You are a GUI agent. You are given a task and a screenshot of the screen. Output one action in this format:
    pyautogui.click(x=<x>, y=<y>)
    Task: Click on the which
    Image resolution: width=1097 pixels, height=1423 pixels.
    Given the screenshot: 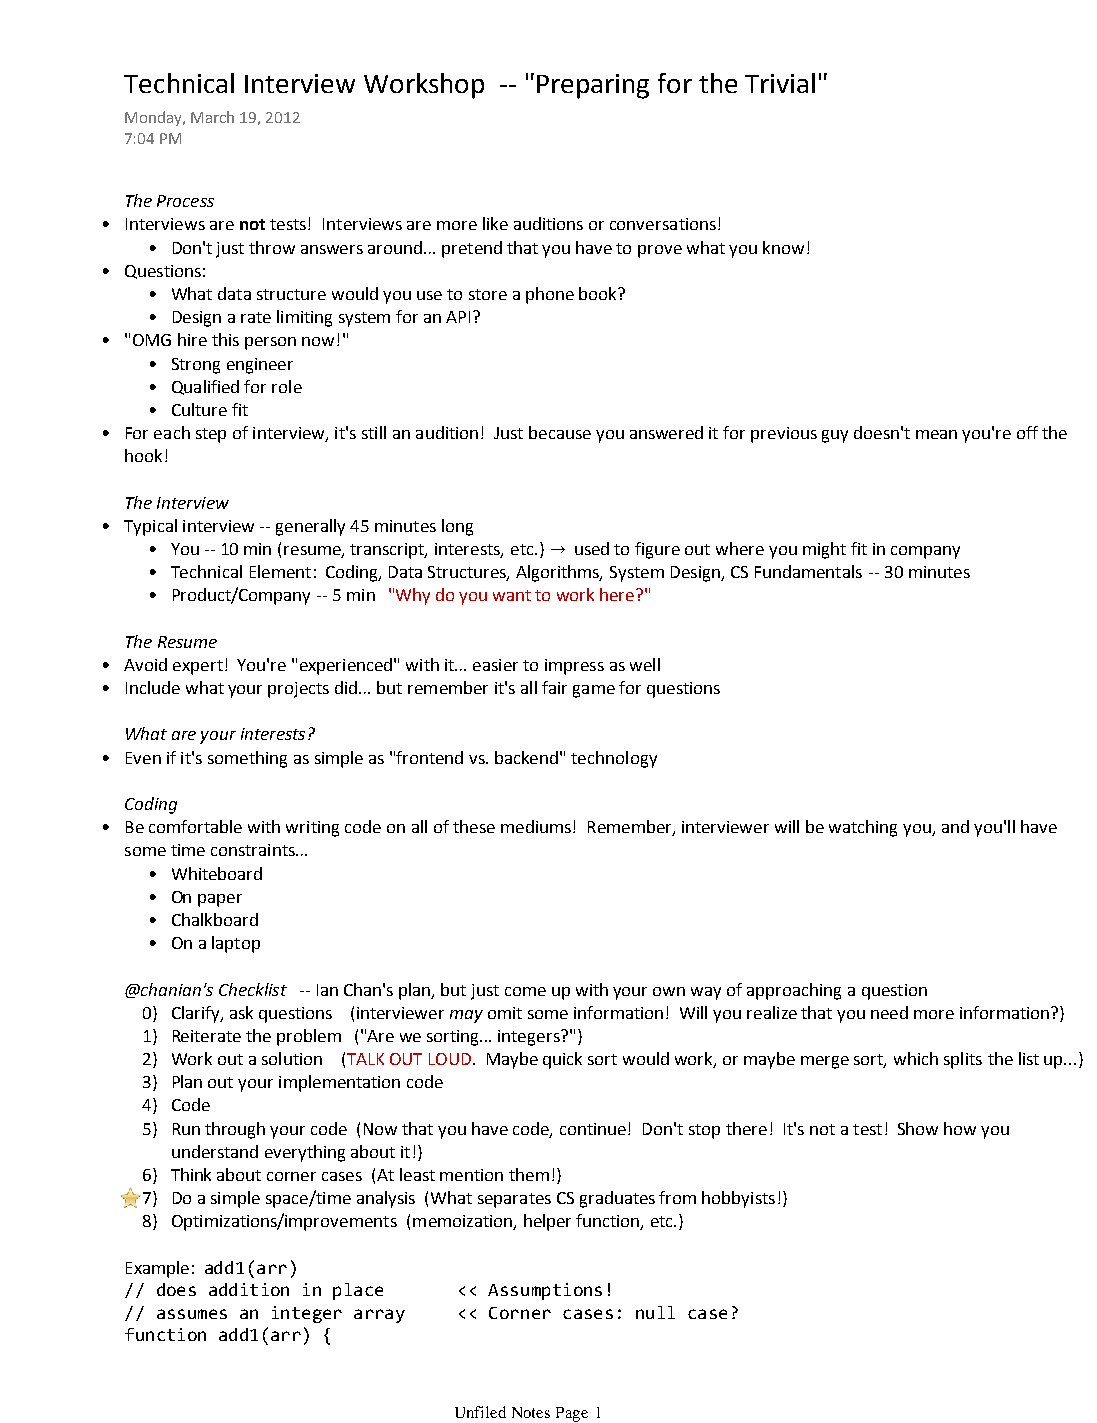 What is the action you would take?
    pyautogui.click(x=916, y=1058)
